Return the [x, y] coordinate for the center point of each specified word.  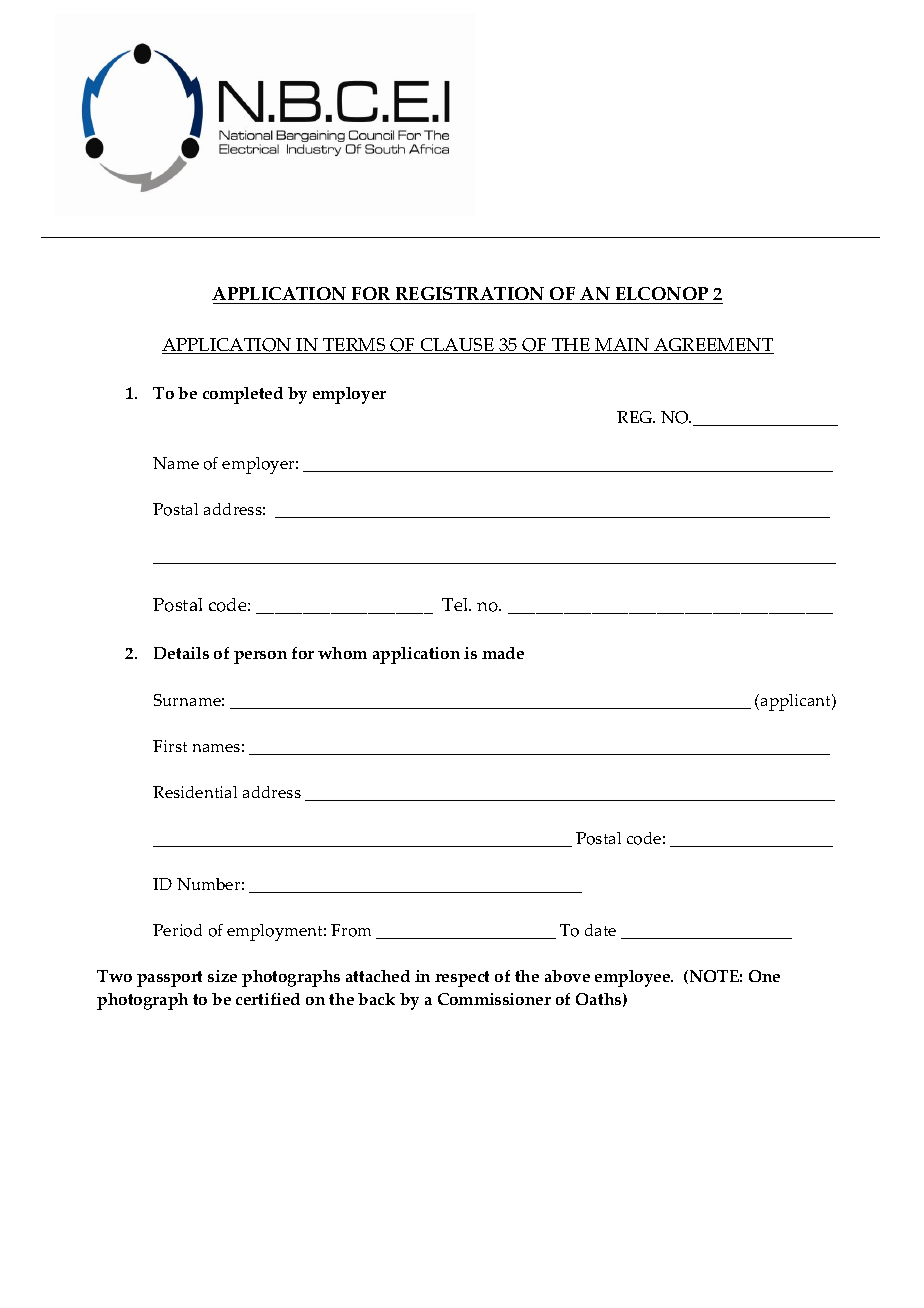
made [503, 653]
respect [462, 979]
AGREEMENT [713, 346]
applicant [797, 702]
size [222, 976]
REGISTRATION [470, 295]
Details [181, 653]
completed [243, 395]
